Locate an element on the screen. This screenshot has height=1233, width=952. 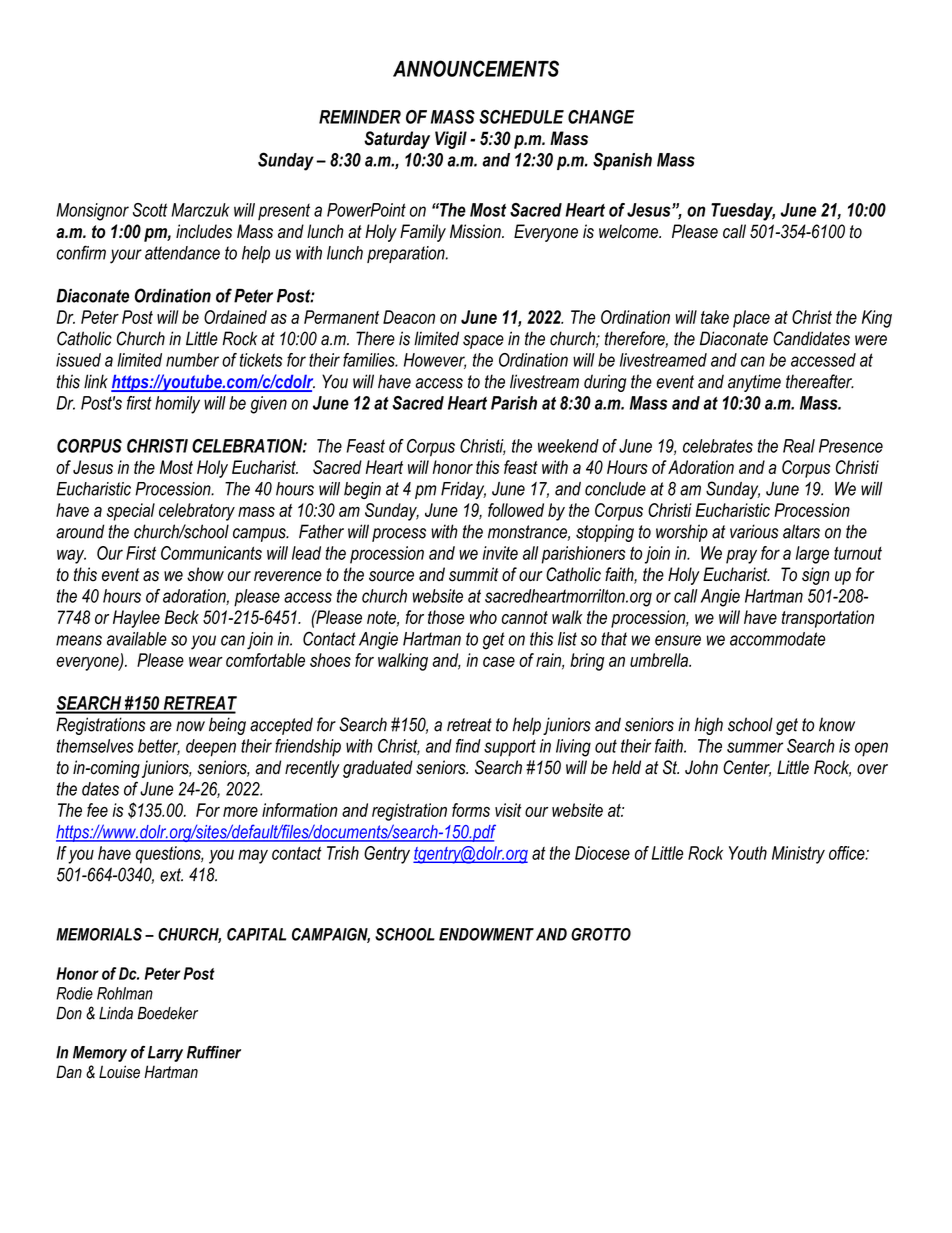
ANNOUNCEMENTS is located at coordinates (476, 68).
